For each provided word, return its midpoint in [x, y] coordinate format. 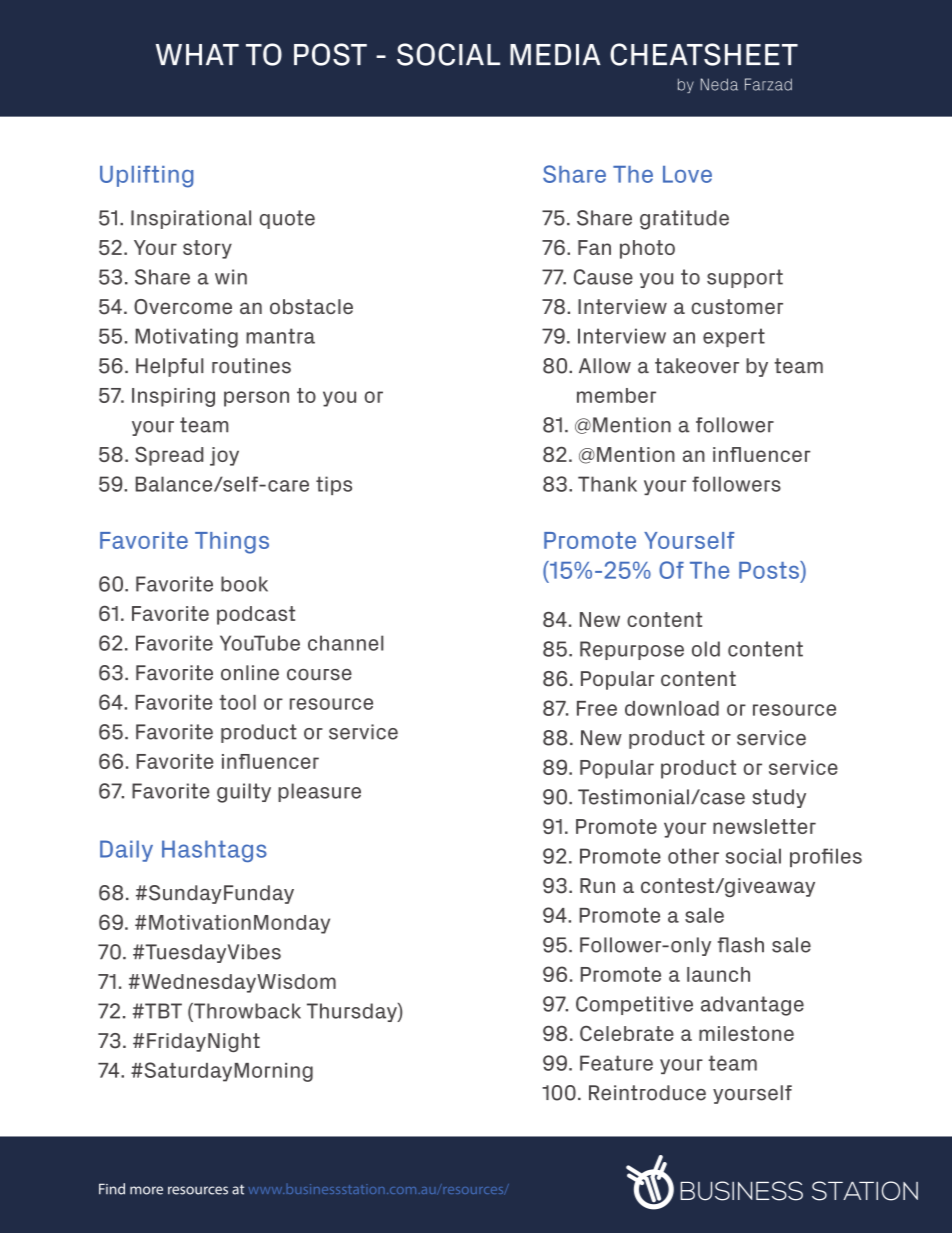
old [706, 649]
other [693, 856]
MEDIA [555, 54]
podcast [256, 615]
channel [346, 643]
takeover [697, 366]
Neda [719, 84]
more [146, 1190]
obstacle [311, 306]
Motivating [187, 338]
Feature [616, 1063]
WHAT [197, 54]
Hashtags [214, 851]
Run [597, 885]
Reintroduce [647, 1093]
